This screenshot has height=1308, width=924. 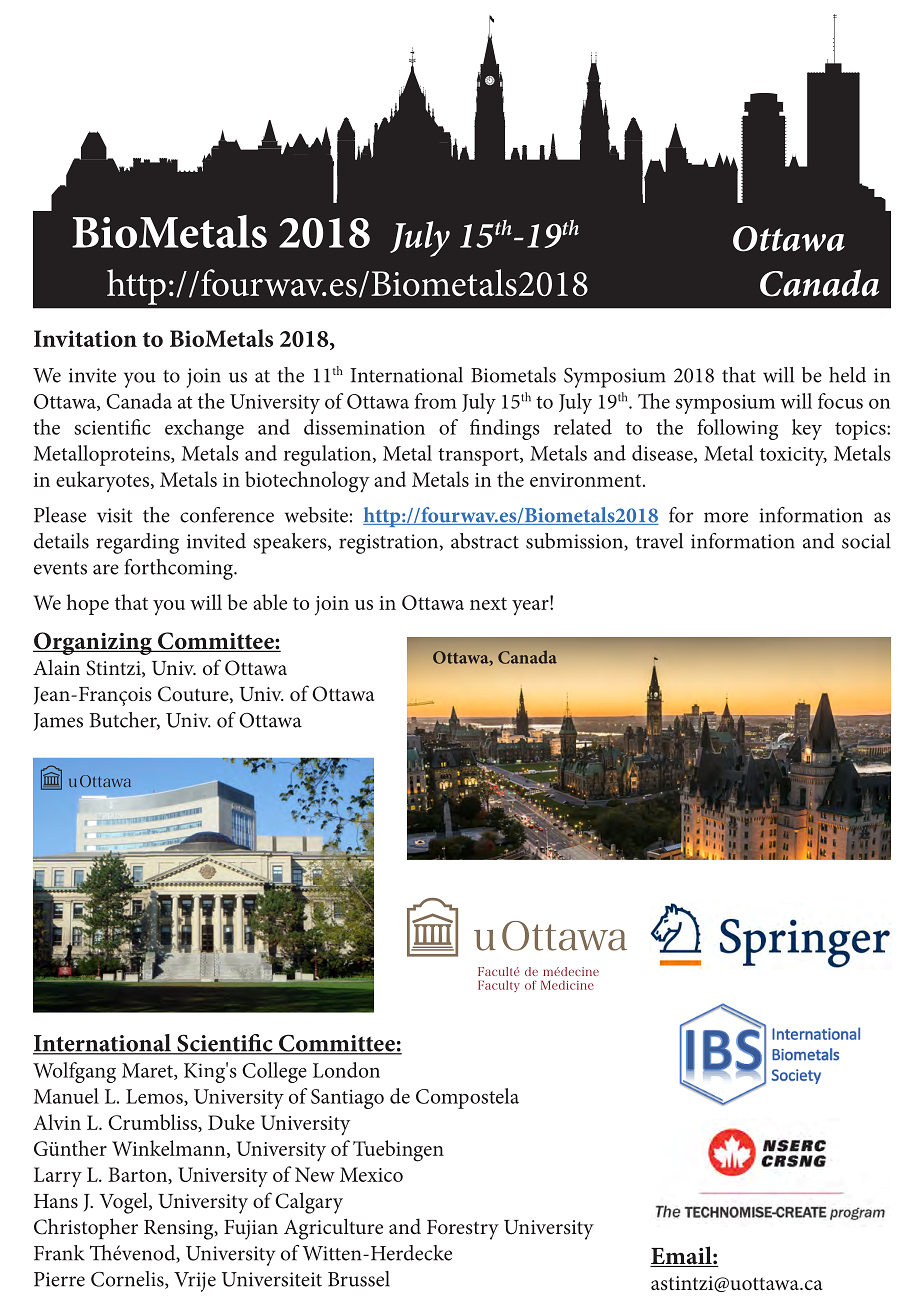 What do you see at coordinates (488, 603) in the screenshot?
I see `next` at bounding box center [488, 603].
